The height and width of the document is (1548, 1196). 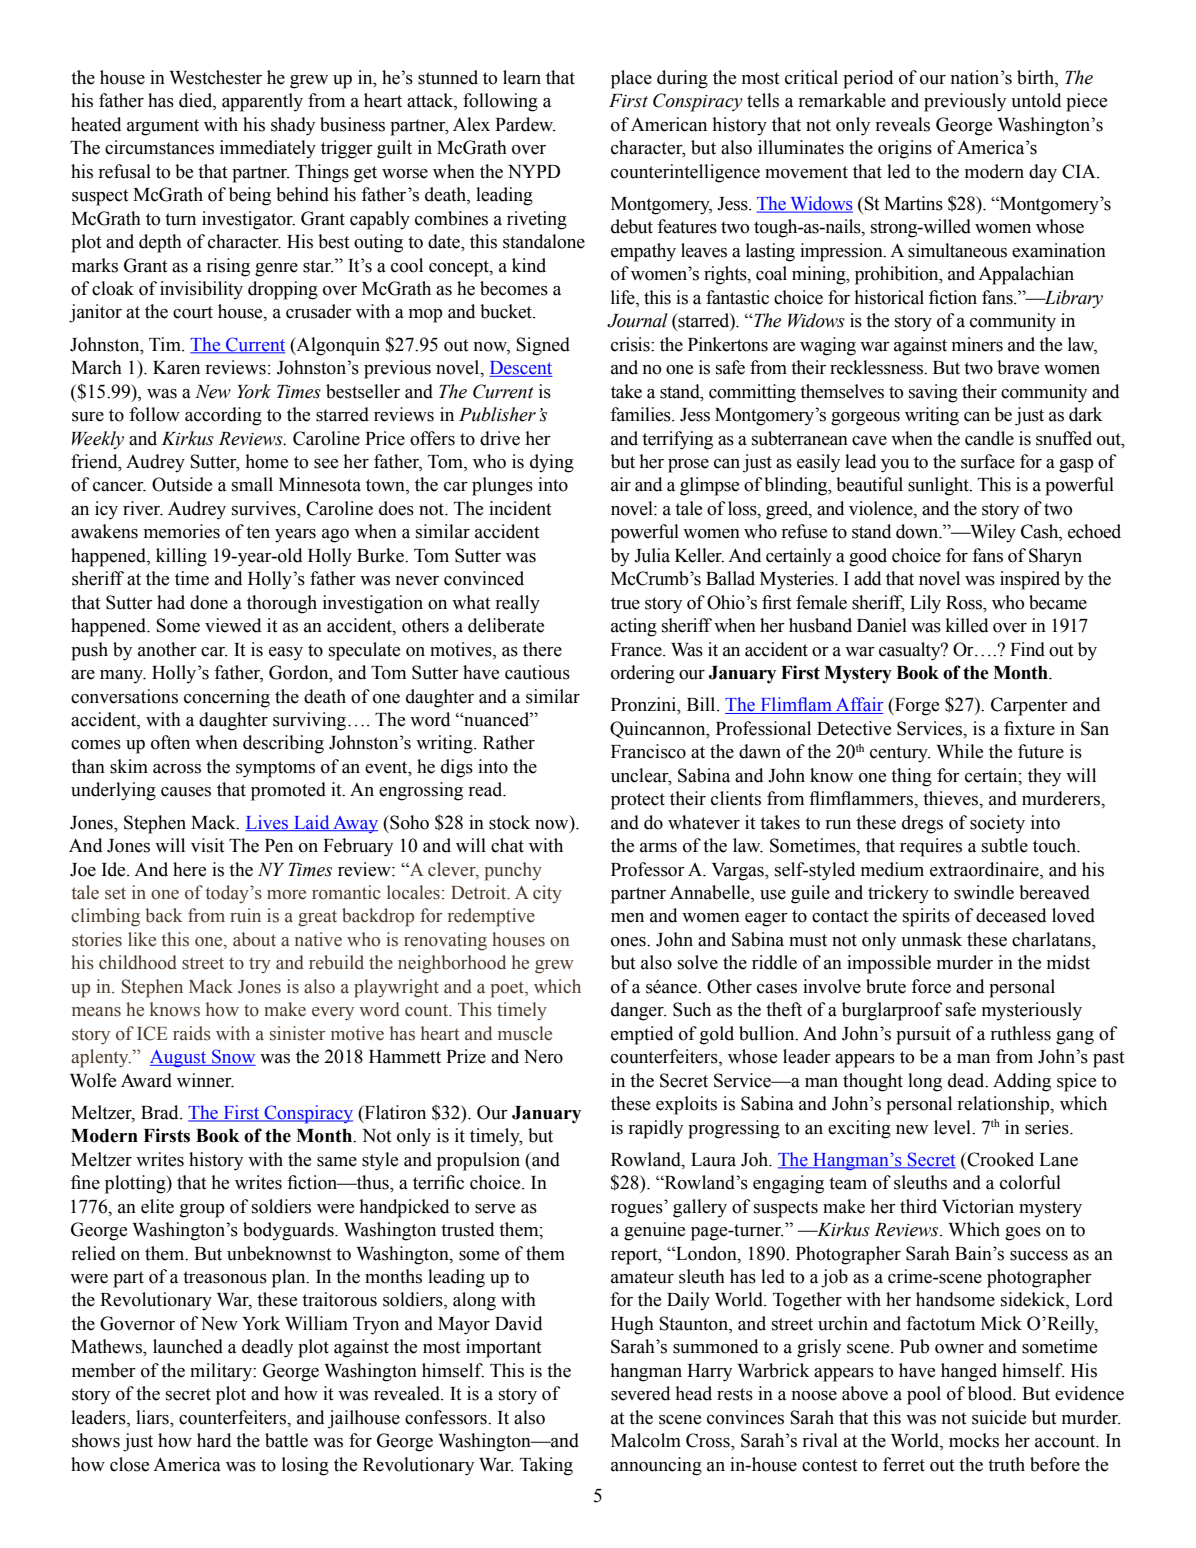 I want to click on raids, so click(x=192, y=1033).
